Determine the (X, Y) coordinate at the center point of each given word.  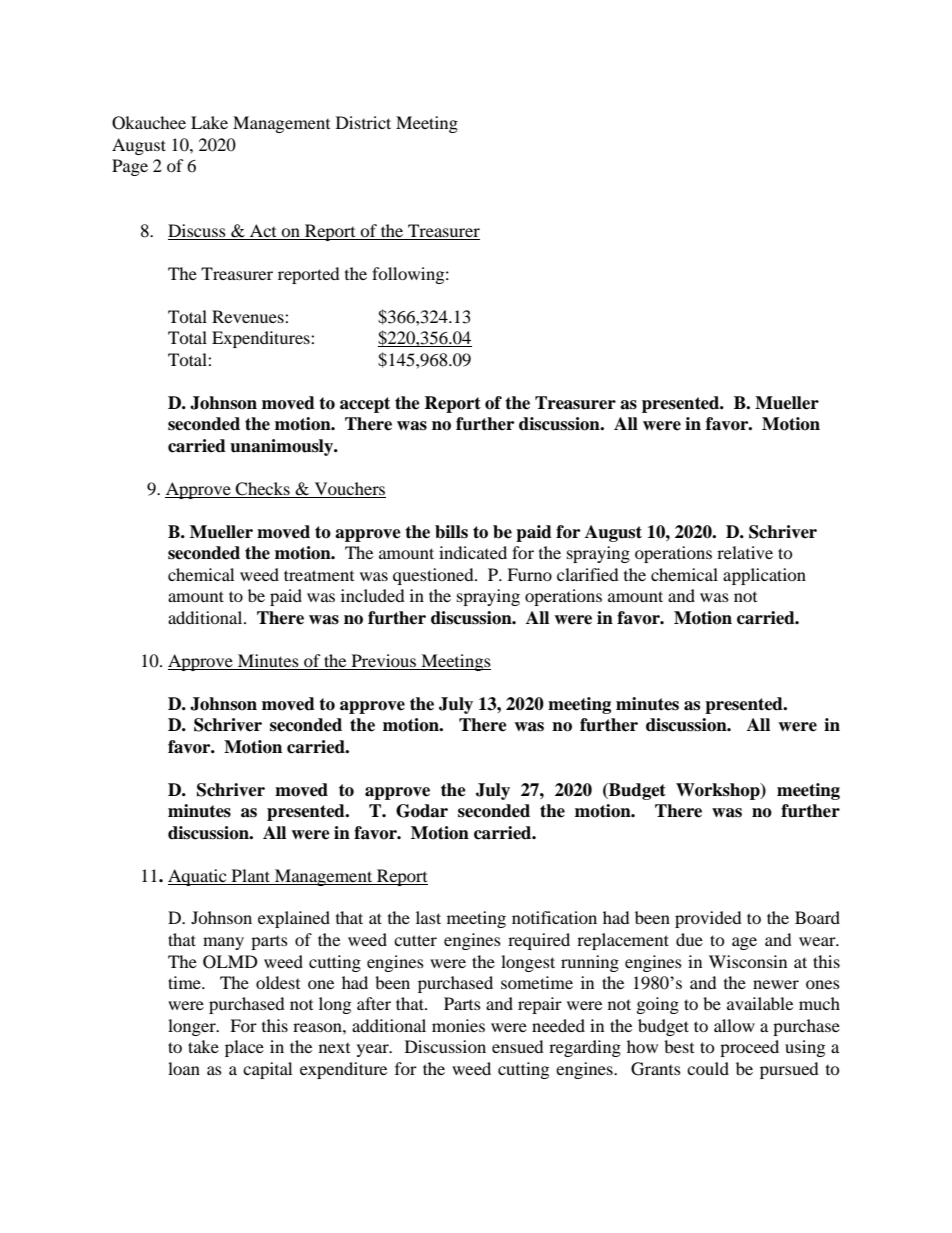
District (363, 122)
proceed (749, 1048)
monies (458, 1025)
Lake (209, 122)
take (203, 1046)
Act (263, 232)
